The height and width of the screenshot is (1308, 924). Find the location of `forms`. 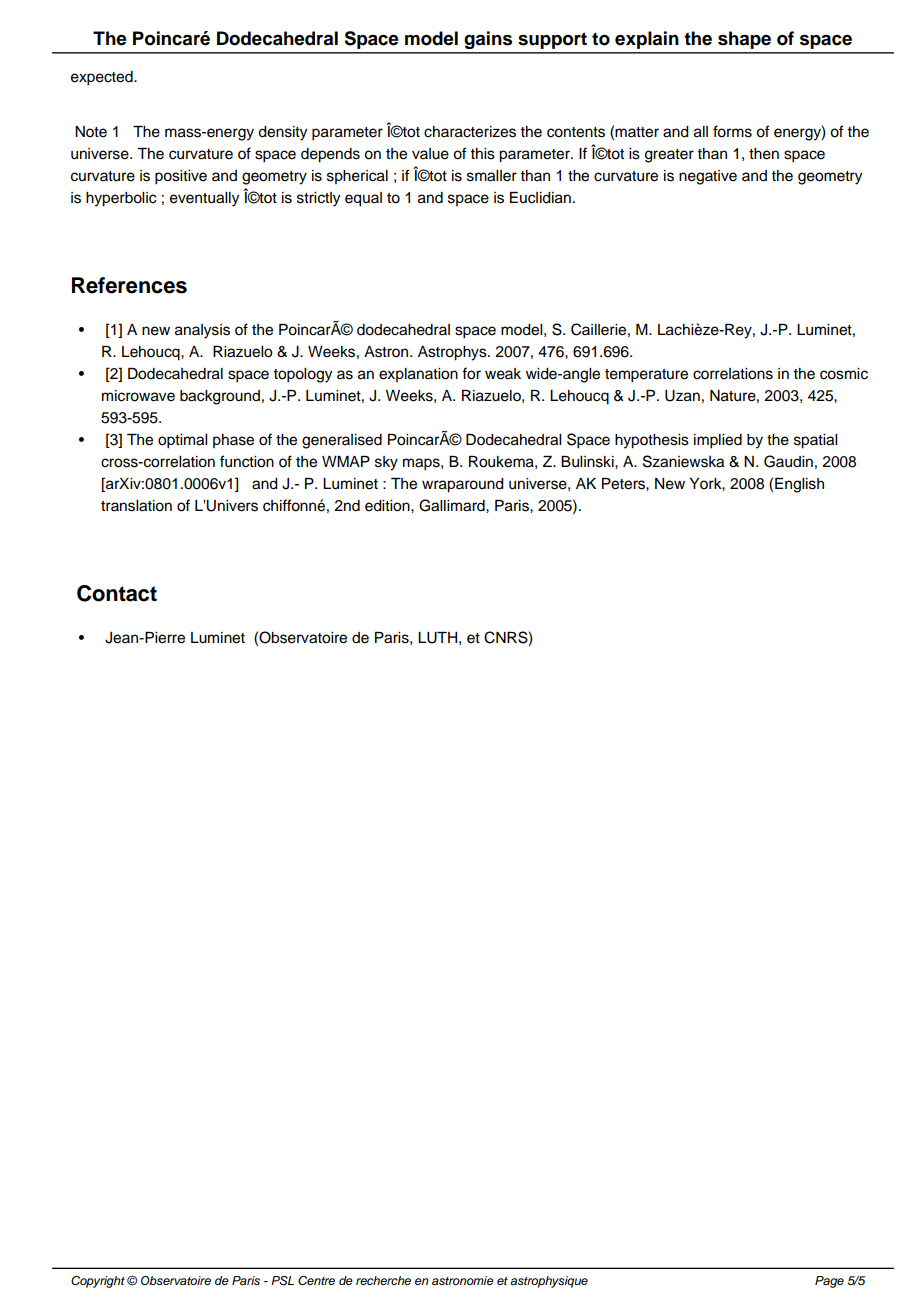

forms is located at coordinates (732, 131).
